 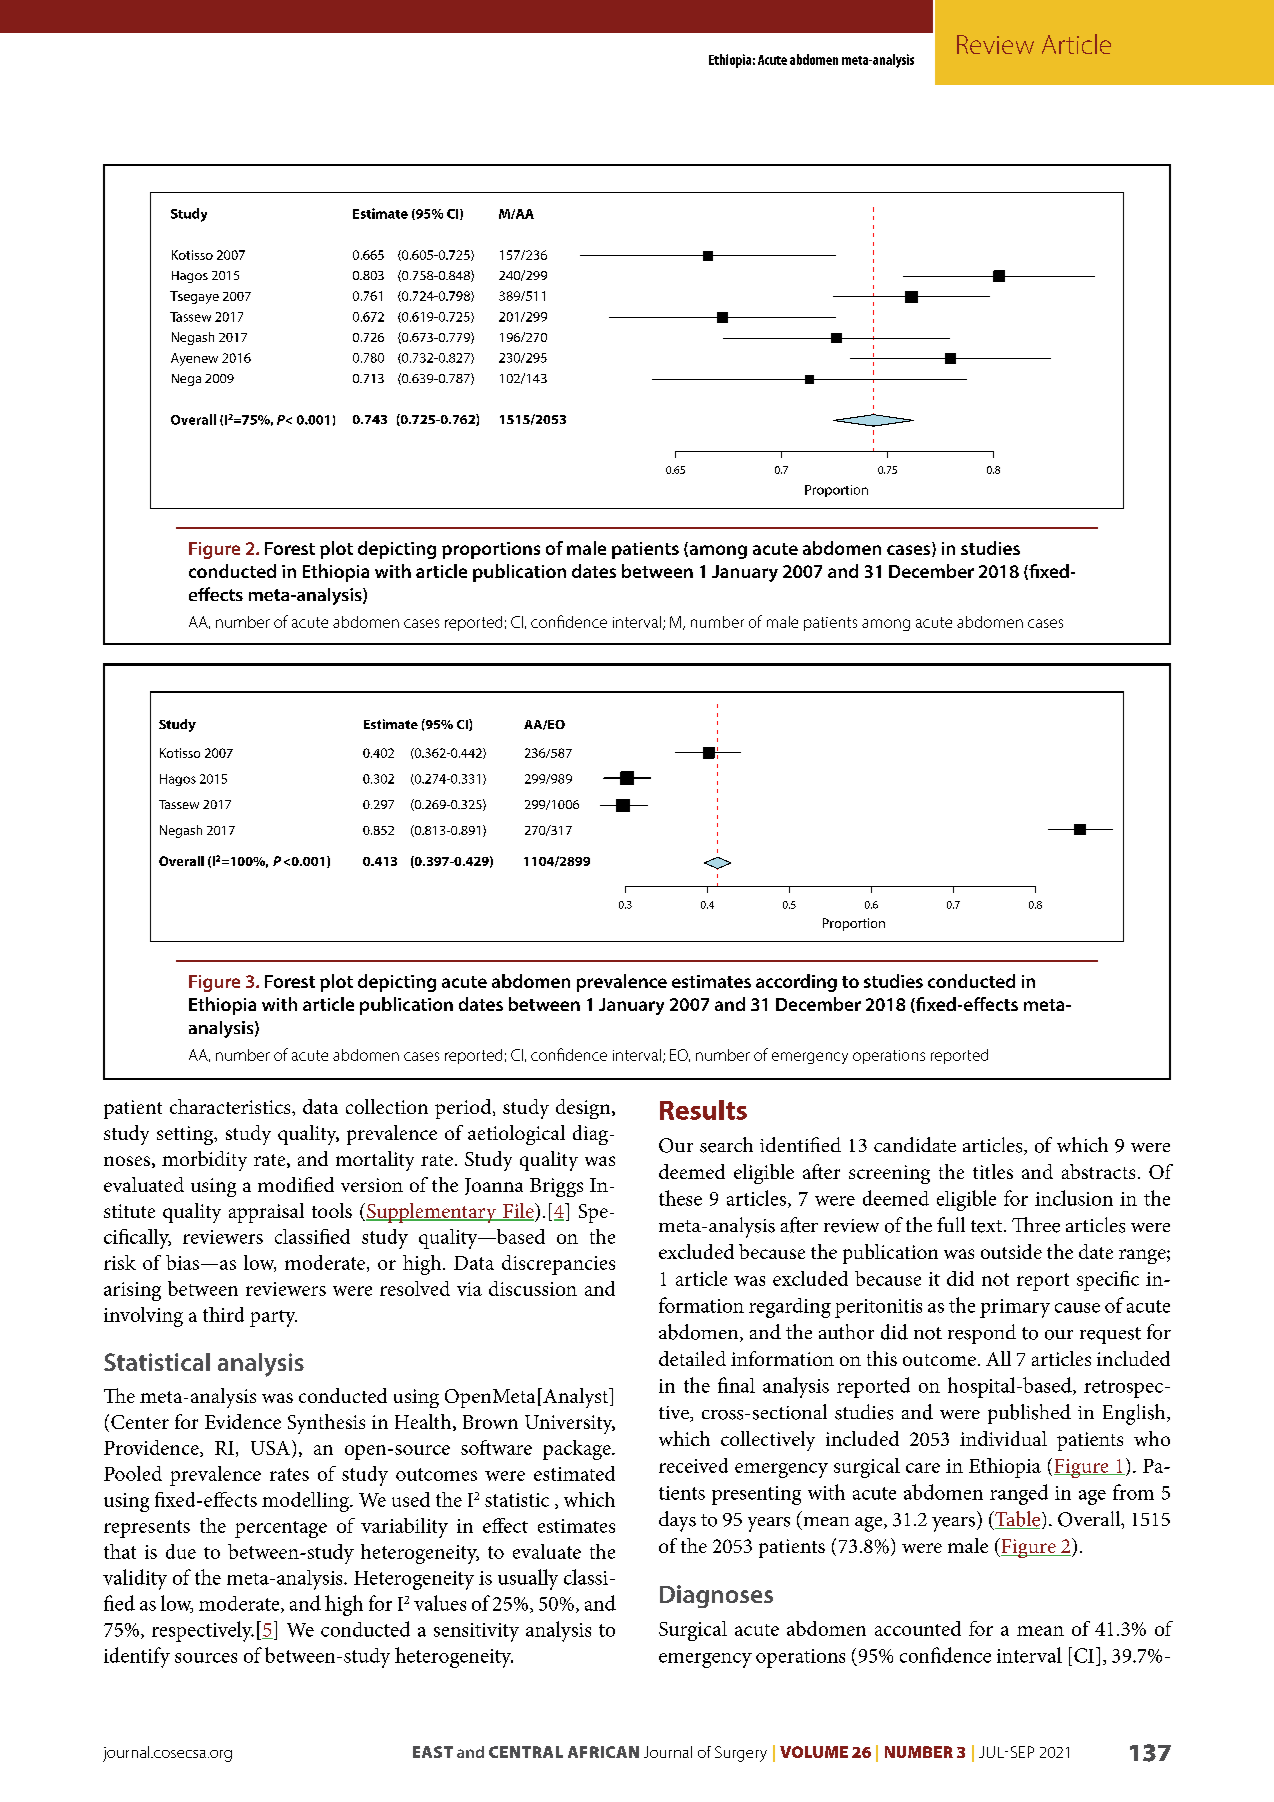 I want to click on characteristics, so click(x=231, y=1106).
